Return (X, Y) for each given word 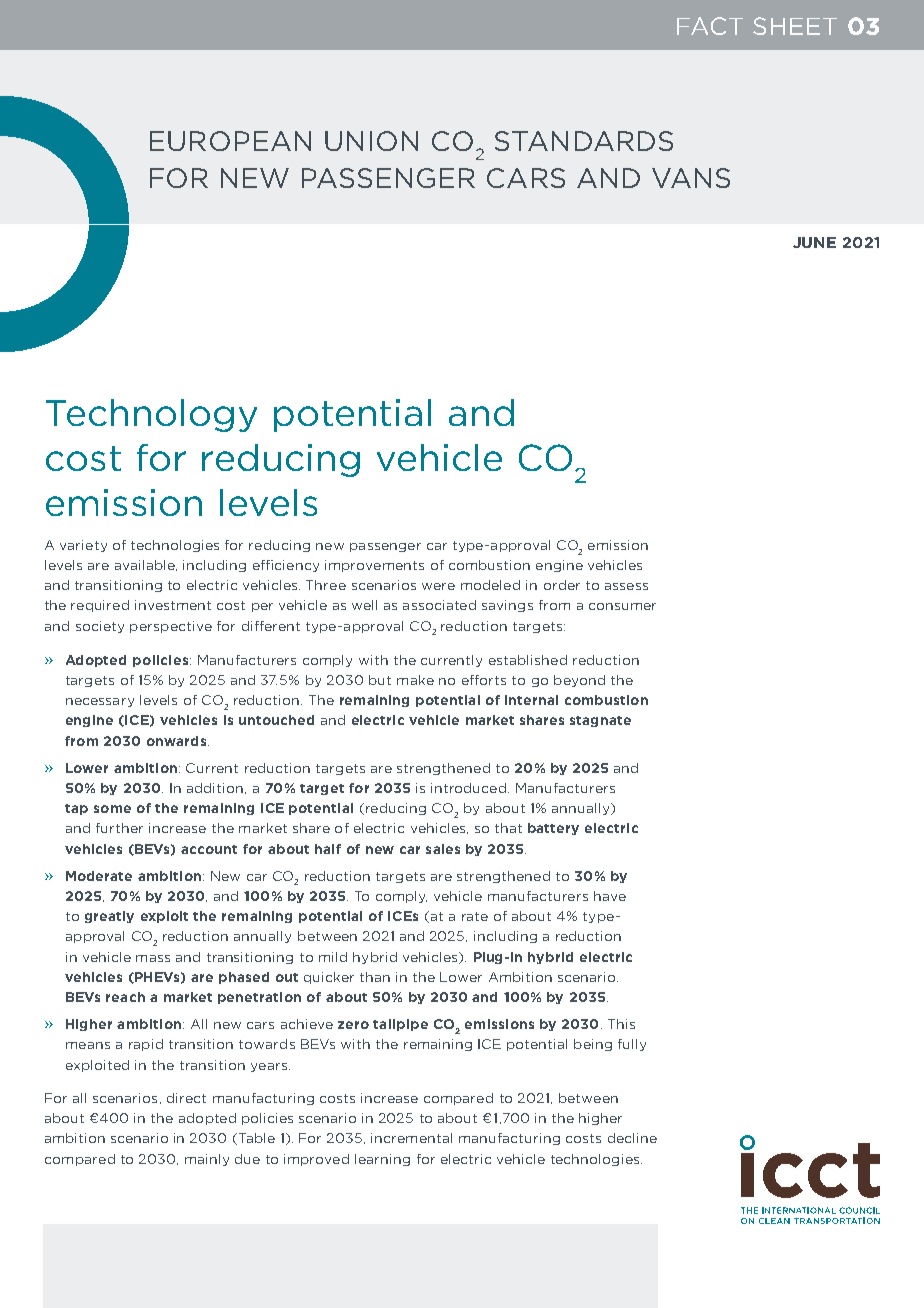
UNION (371, 141)
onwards (178, 741)
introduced (468, 788)
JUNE (814, 242)
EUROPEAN (230, 141)
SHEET (795, 26)
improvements (374, 566)
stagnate (600, 721)
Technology (151, 415)
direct (186, 1098)
